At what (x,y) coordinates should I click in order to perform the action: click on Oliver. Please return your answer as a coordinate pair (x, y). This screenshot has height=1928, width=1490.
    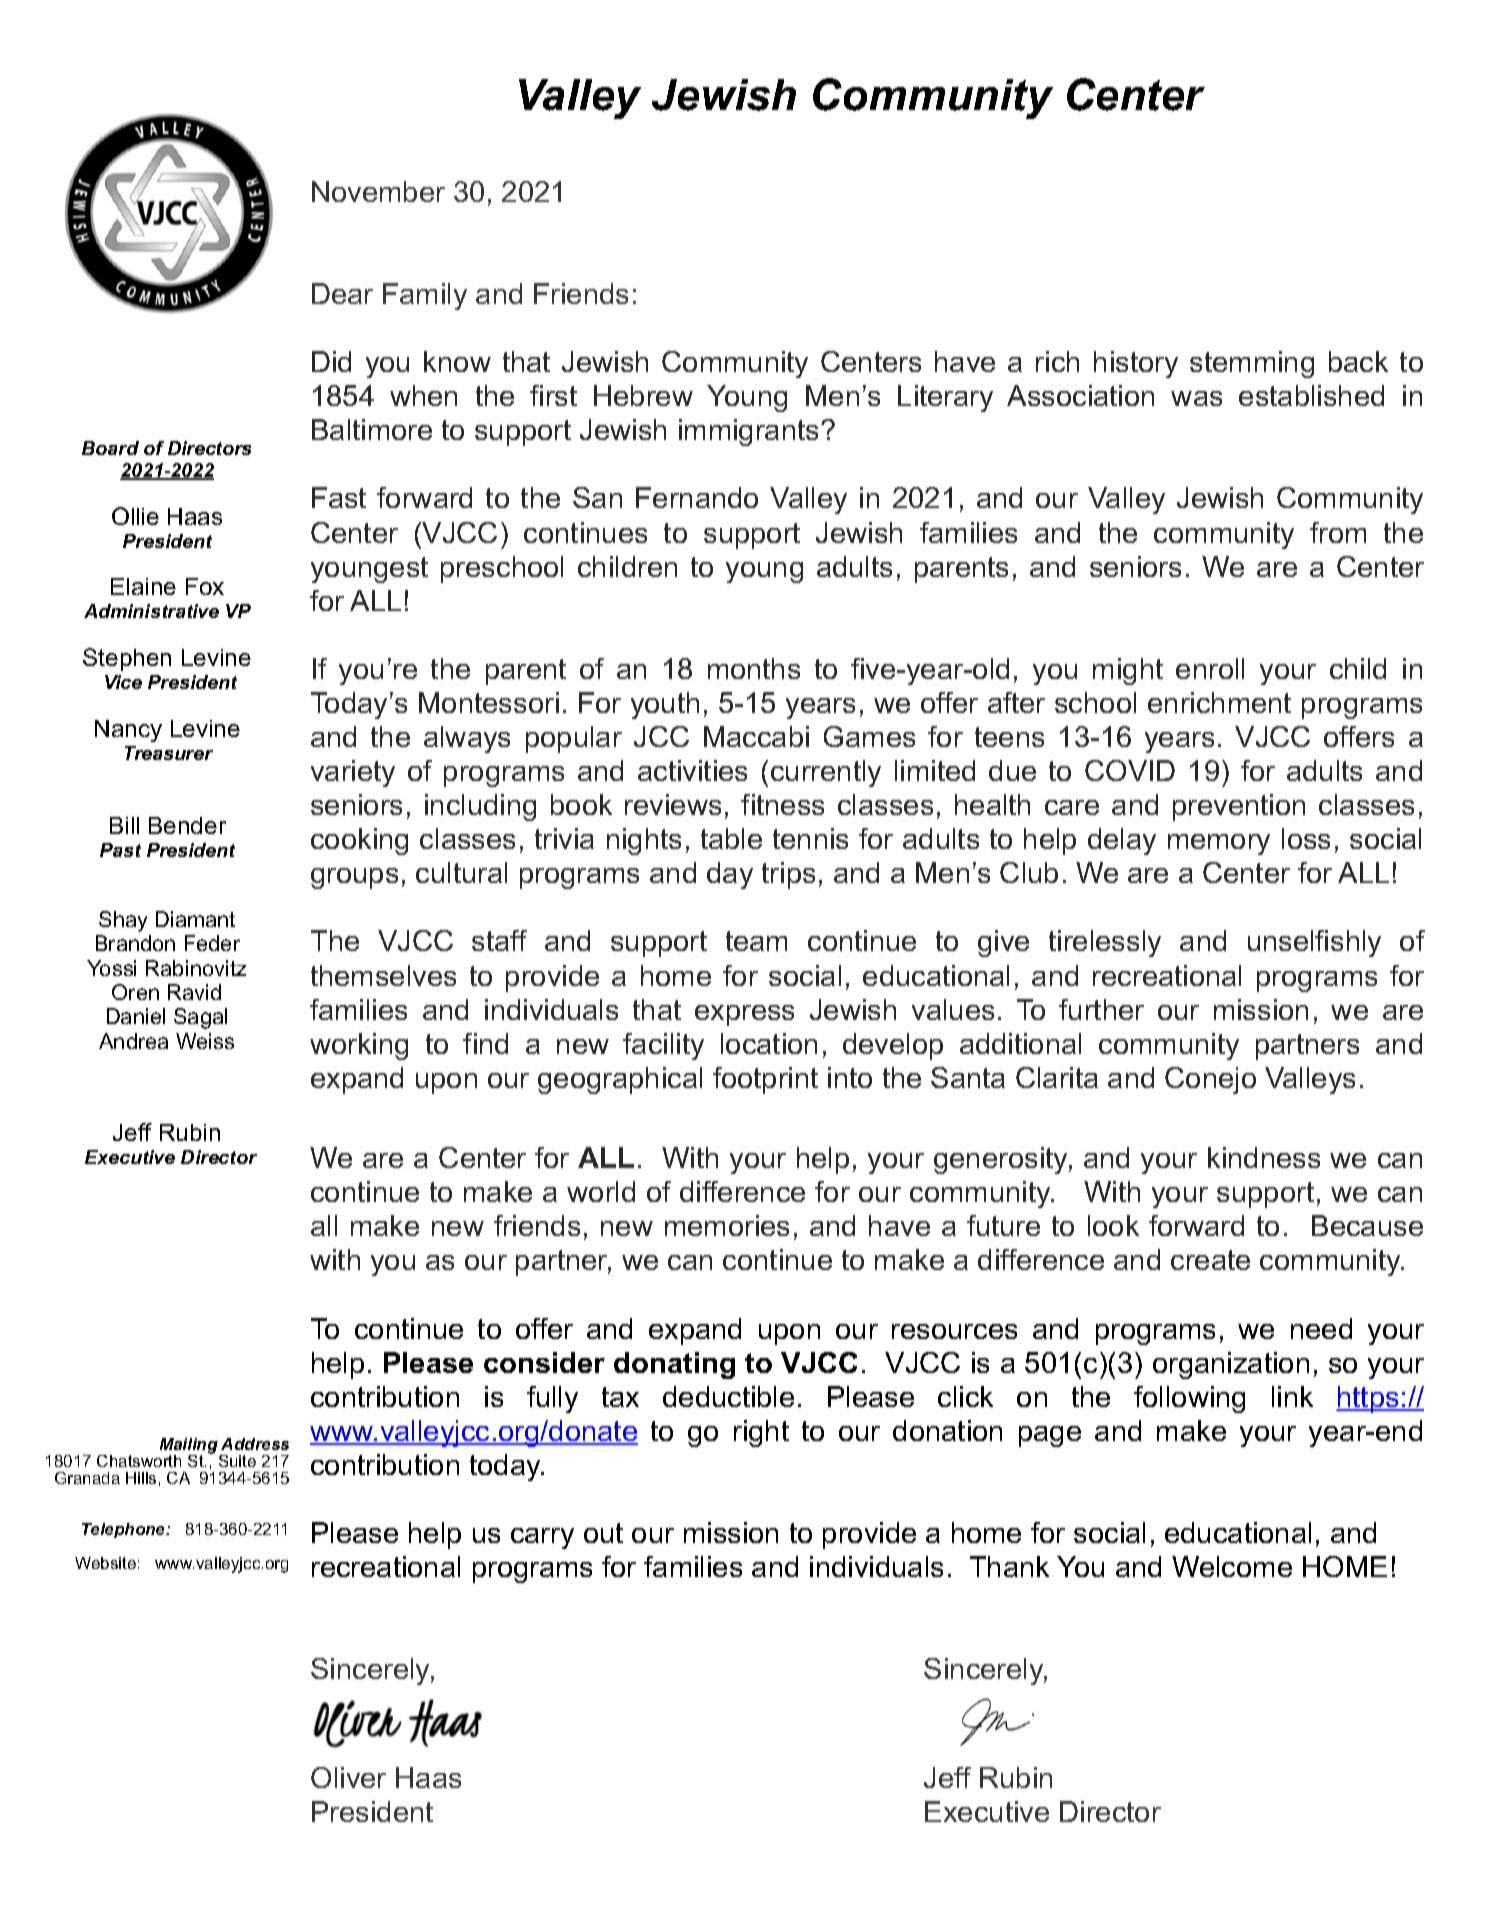
    Looking at the image, I should click on (348, 1777).
